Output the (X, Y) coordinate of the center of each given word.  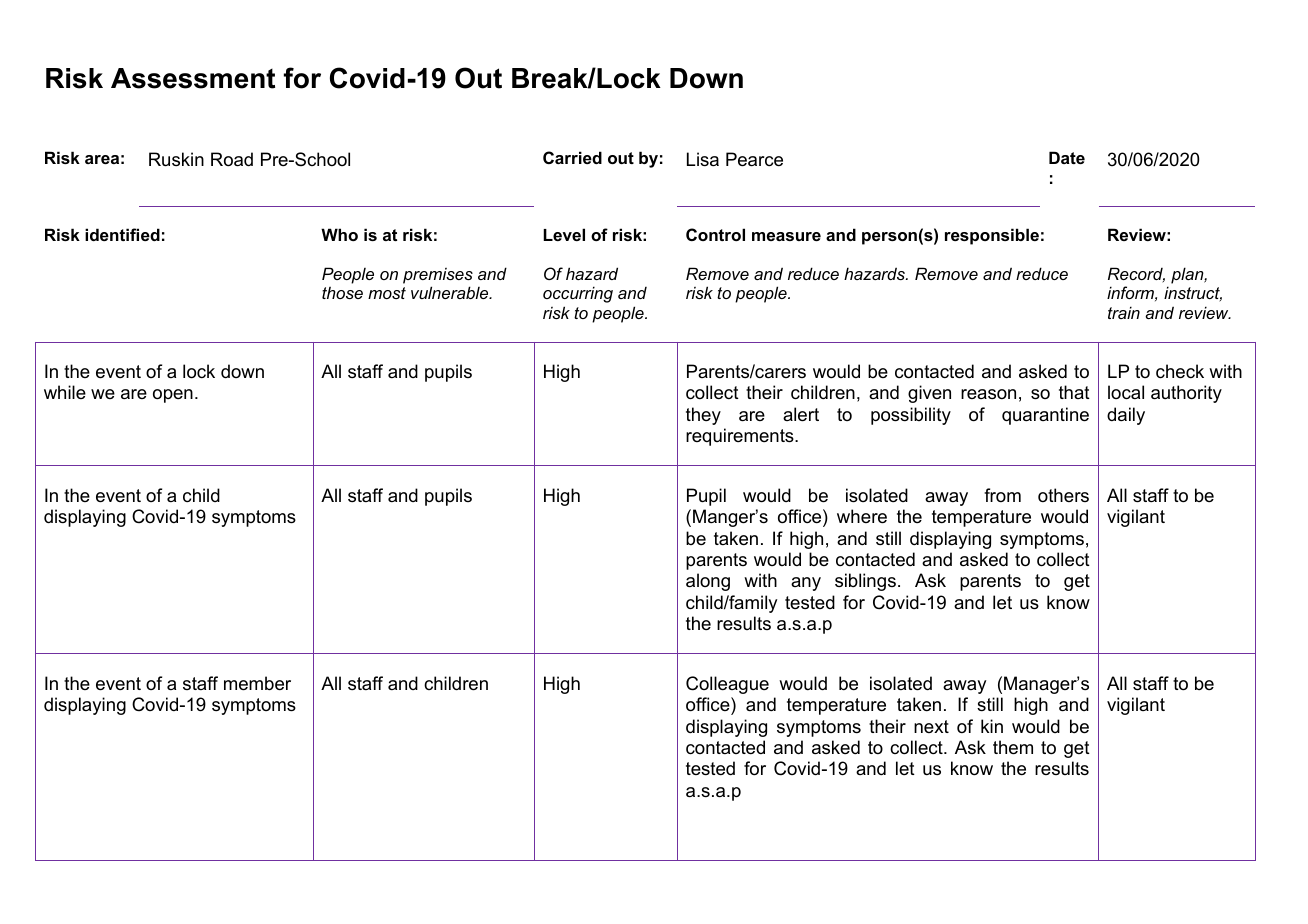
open (173, 396)
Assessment (193, 78)
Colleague (727, 685)
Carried (572, 157)
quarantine (1045, 416)
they (703, 416)
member (257, 683)
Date (1067, 157)
